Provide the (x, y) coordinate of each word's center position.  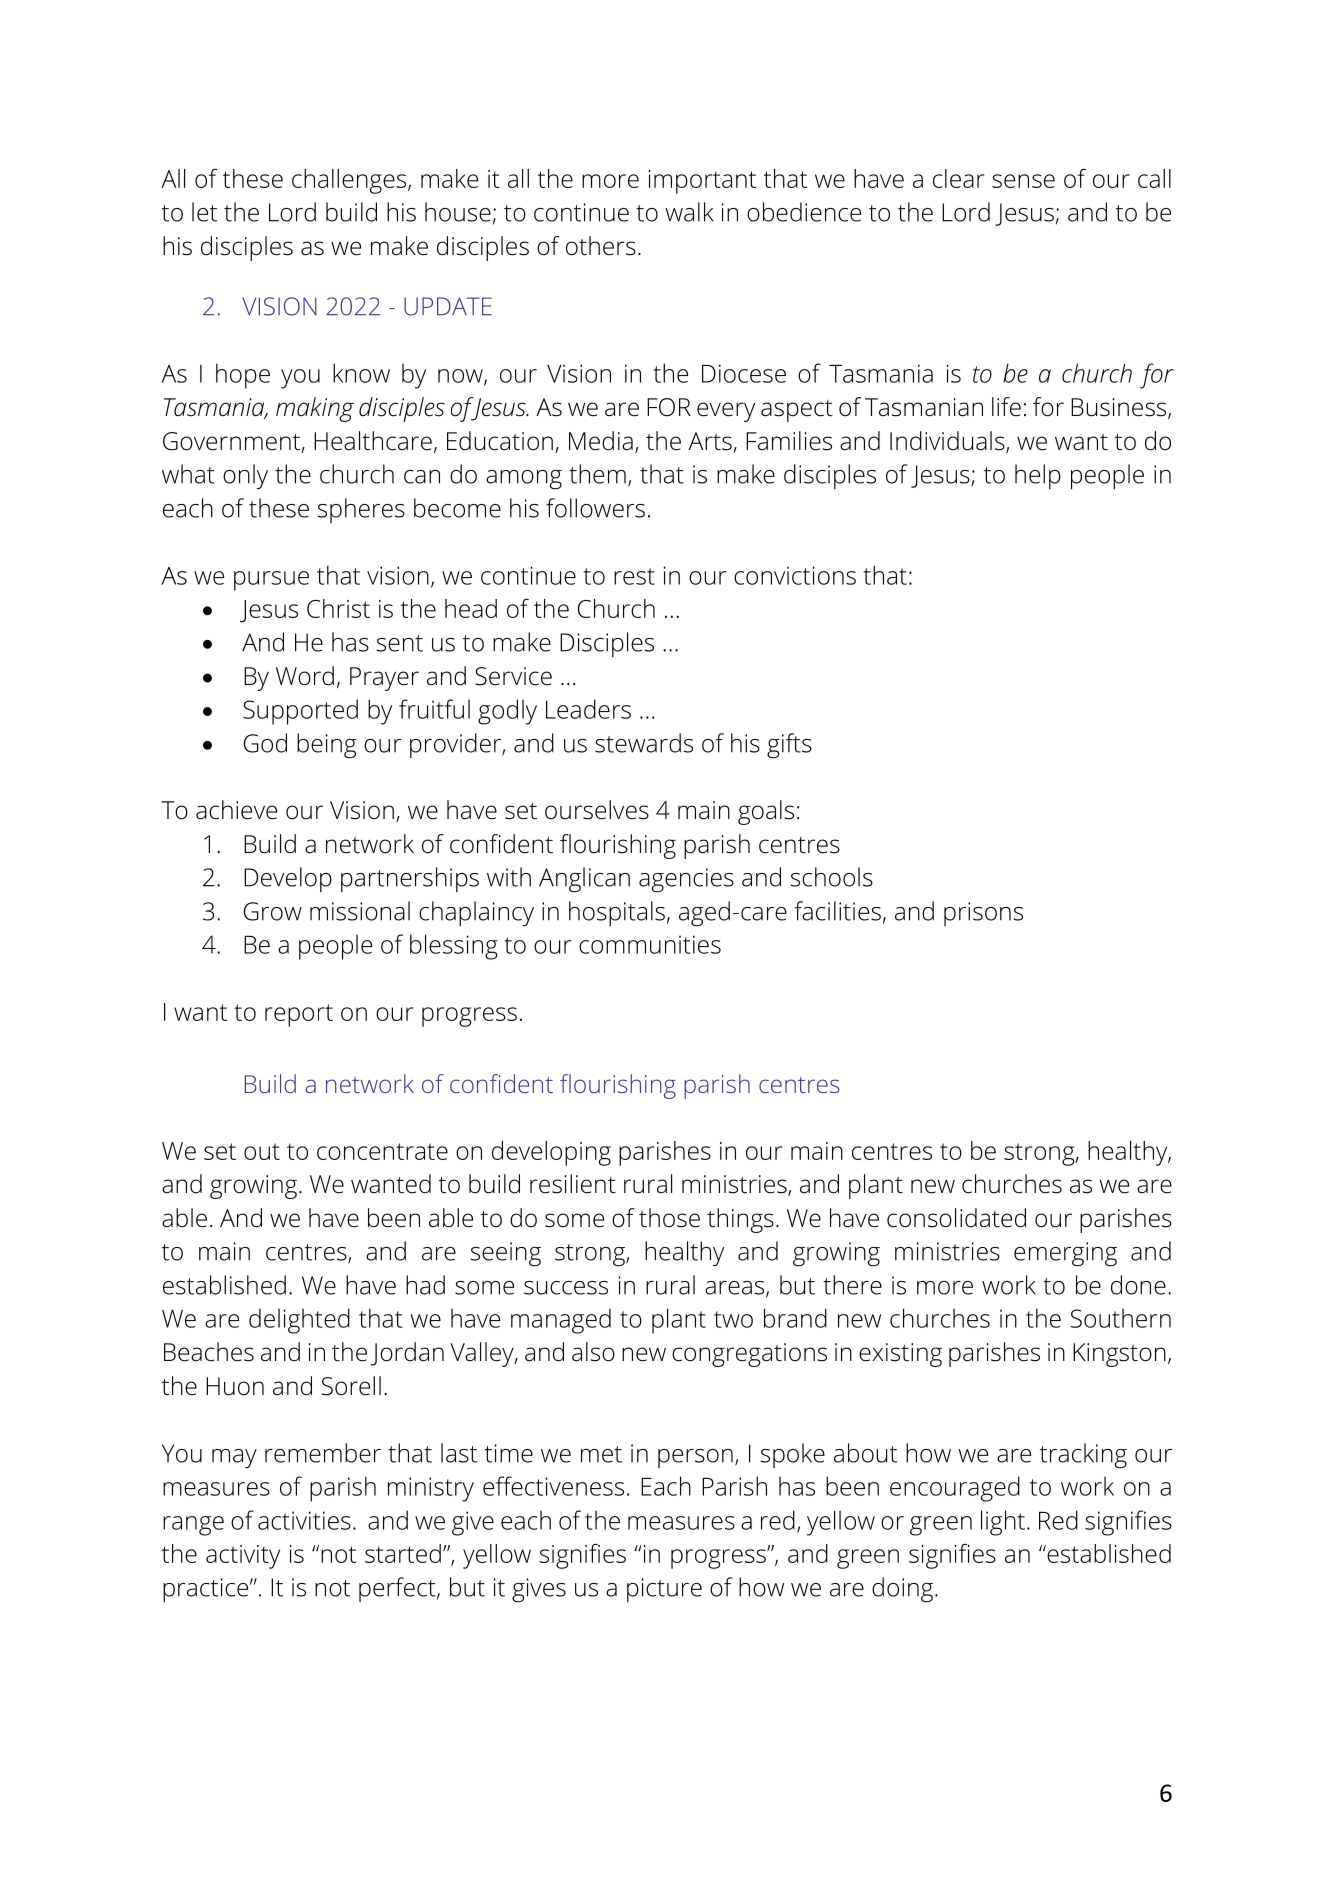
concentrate (382, 1151)
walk (689, 212)
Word (305, 676)
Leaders (588, 709)
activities (304, 1520)
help (1038, 476)
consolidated (956, 1218)
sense (1023, 181)
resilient (573, 1184)
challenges (350, 181)
